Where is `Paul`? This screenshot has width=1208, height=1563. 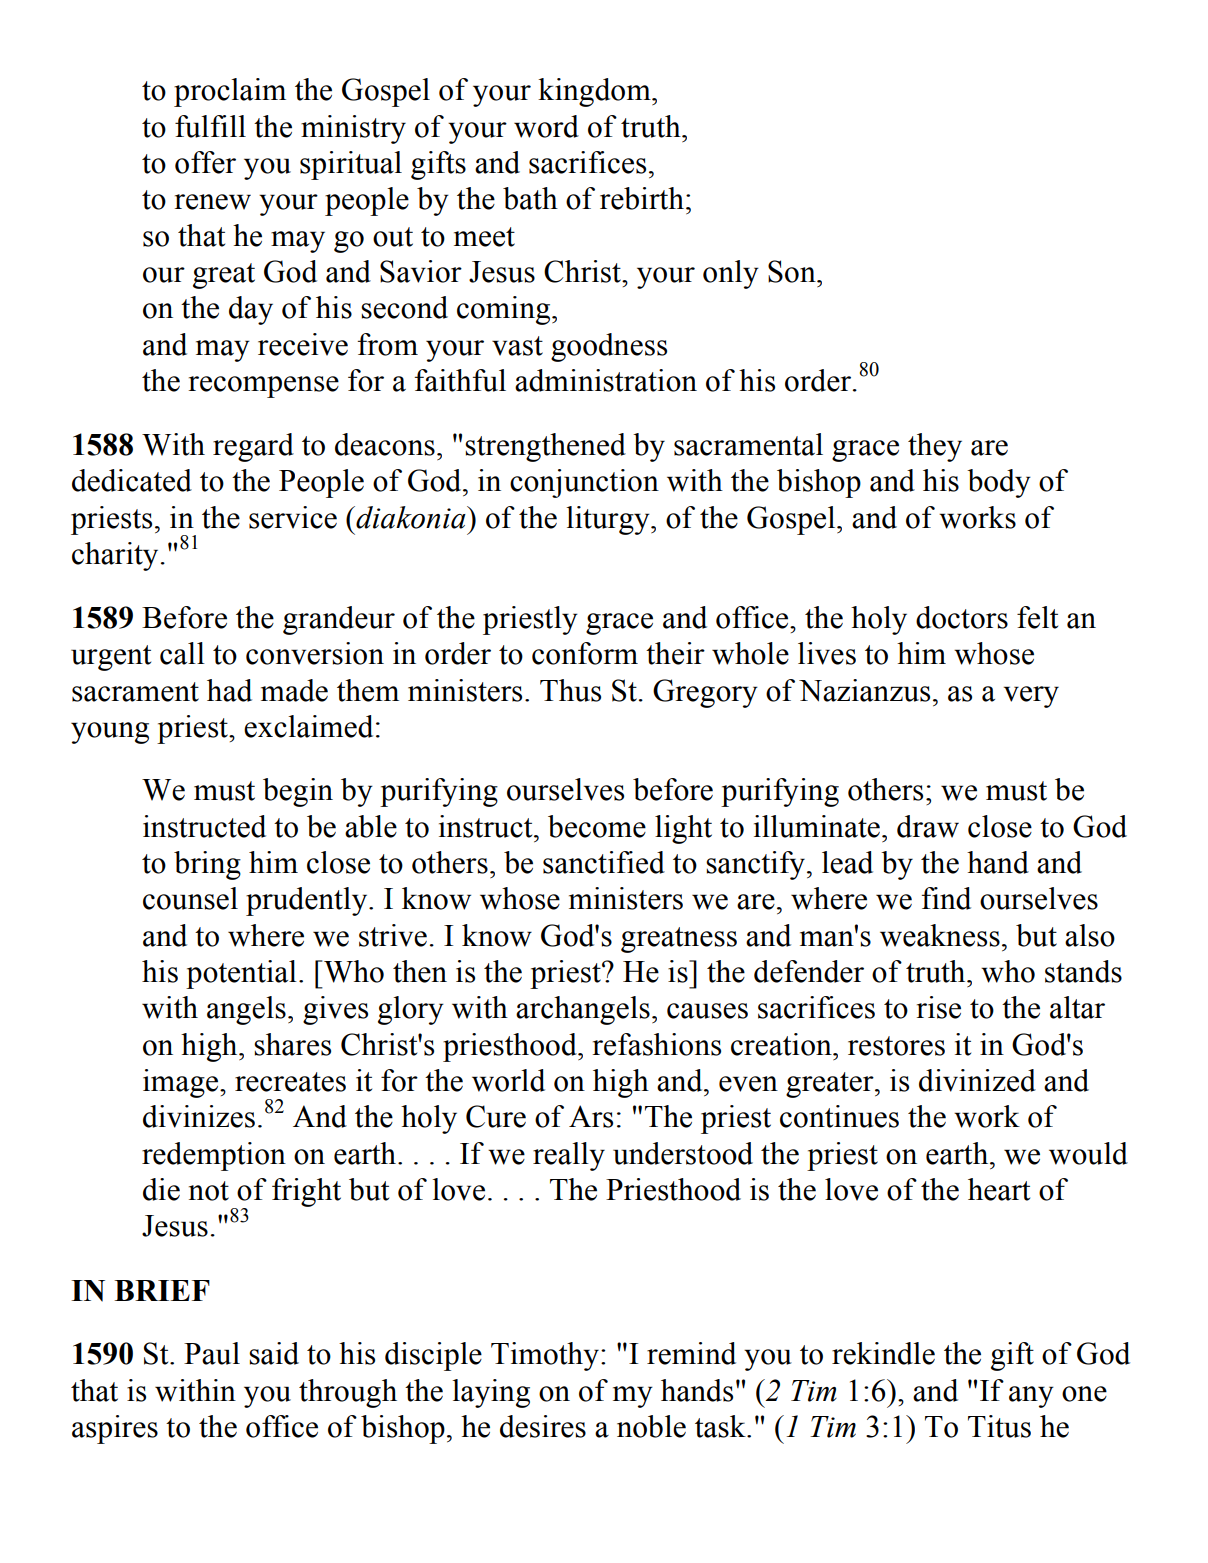
Paul is located at coordinates (212, 1353).
